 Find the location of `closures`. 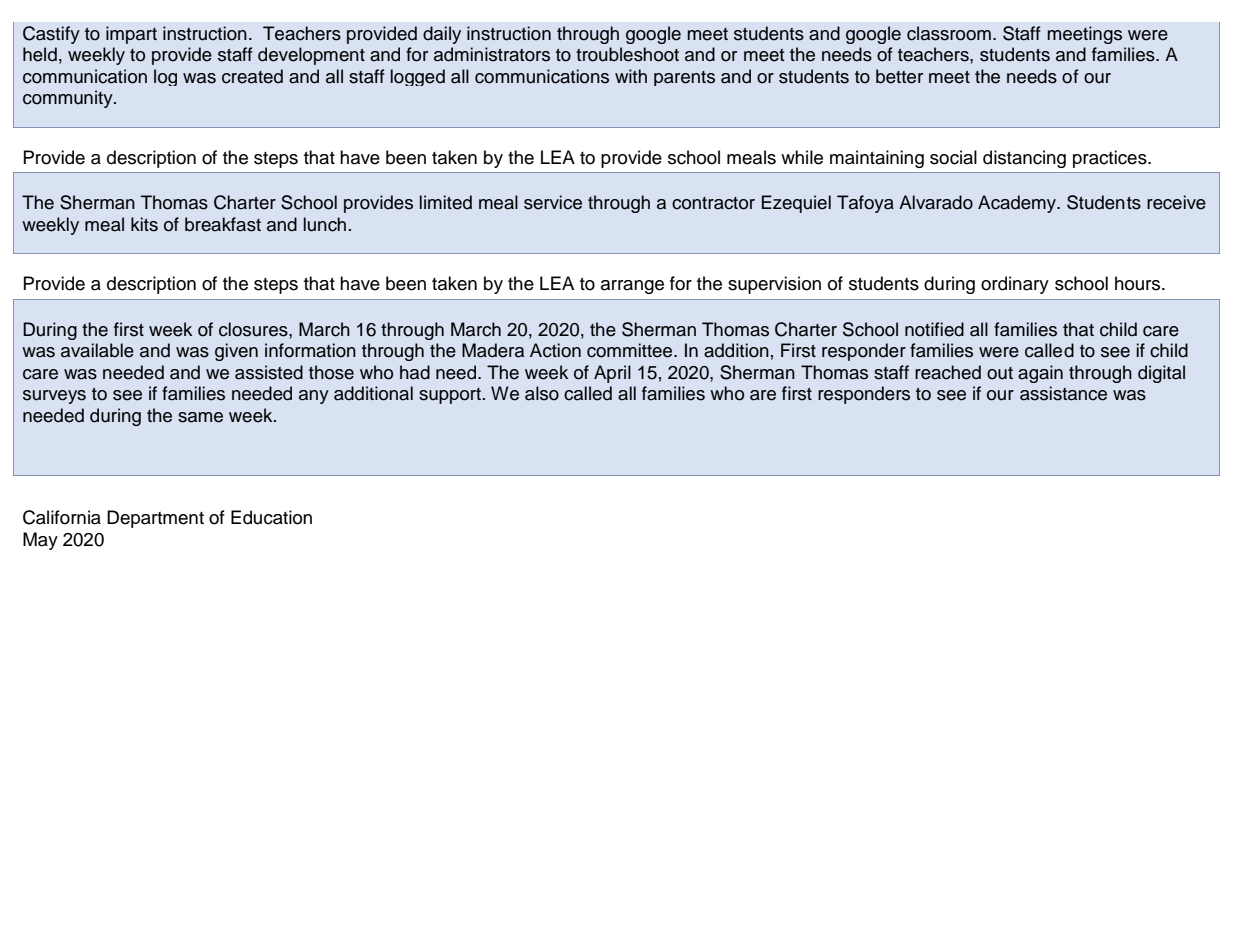

closures is located at coordinates (254, 329).
